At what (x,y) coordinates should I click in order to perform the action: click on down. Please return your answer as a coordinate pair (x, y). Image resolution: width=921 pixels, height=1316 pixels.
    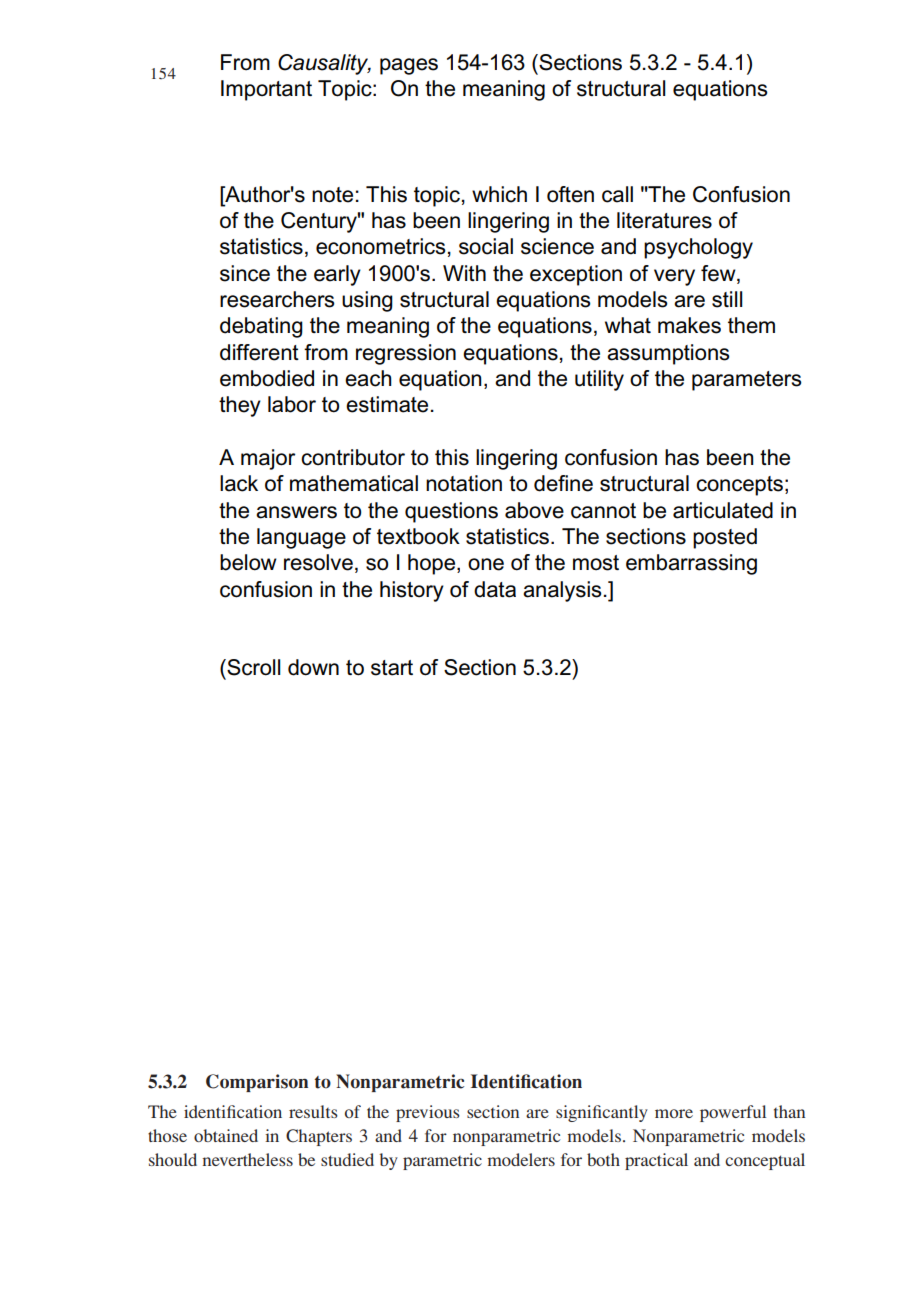
    Looking at the image, I should click on (313, 667).
